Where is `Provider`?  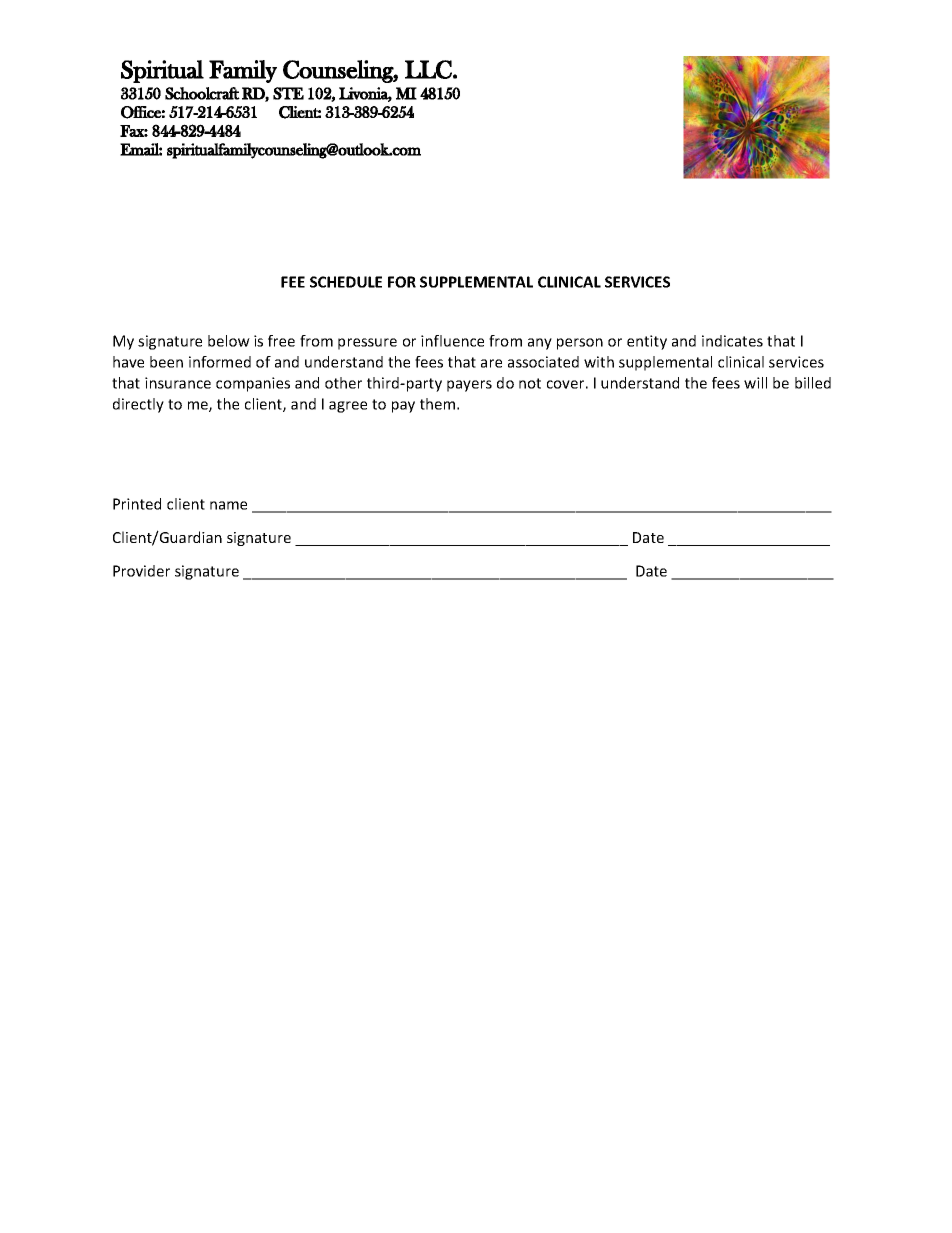 Provider is located at coordinates (141, 571).
